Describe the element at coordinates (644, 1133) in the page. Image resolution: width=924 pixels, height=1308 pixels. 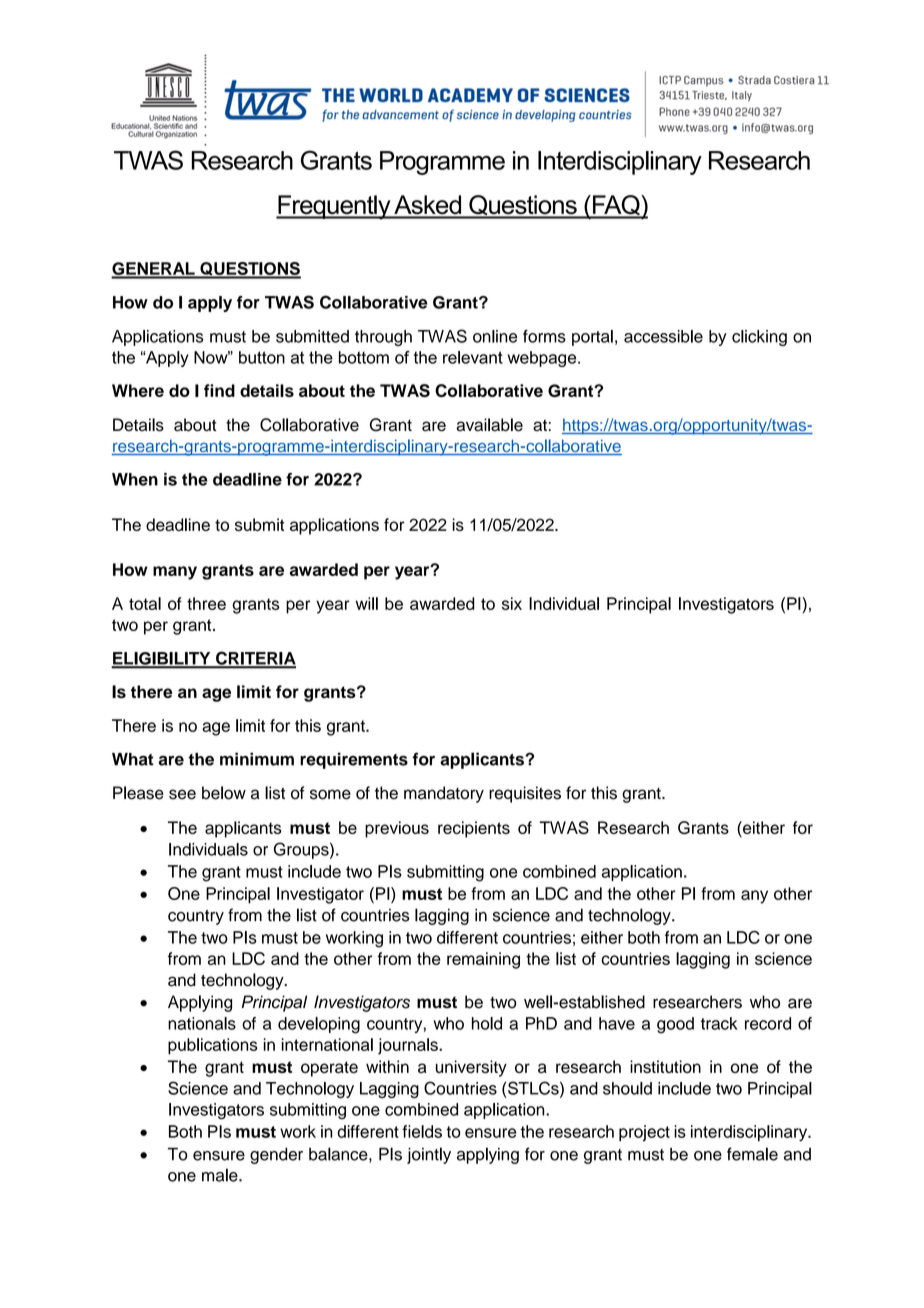
I see `project` at that location.
